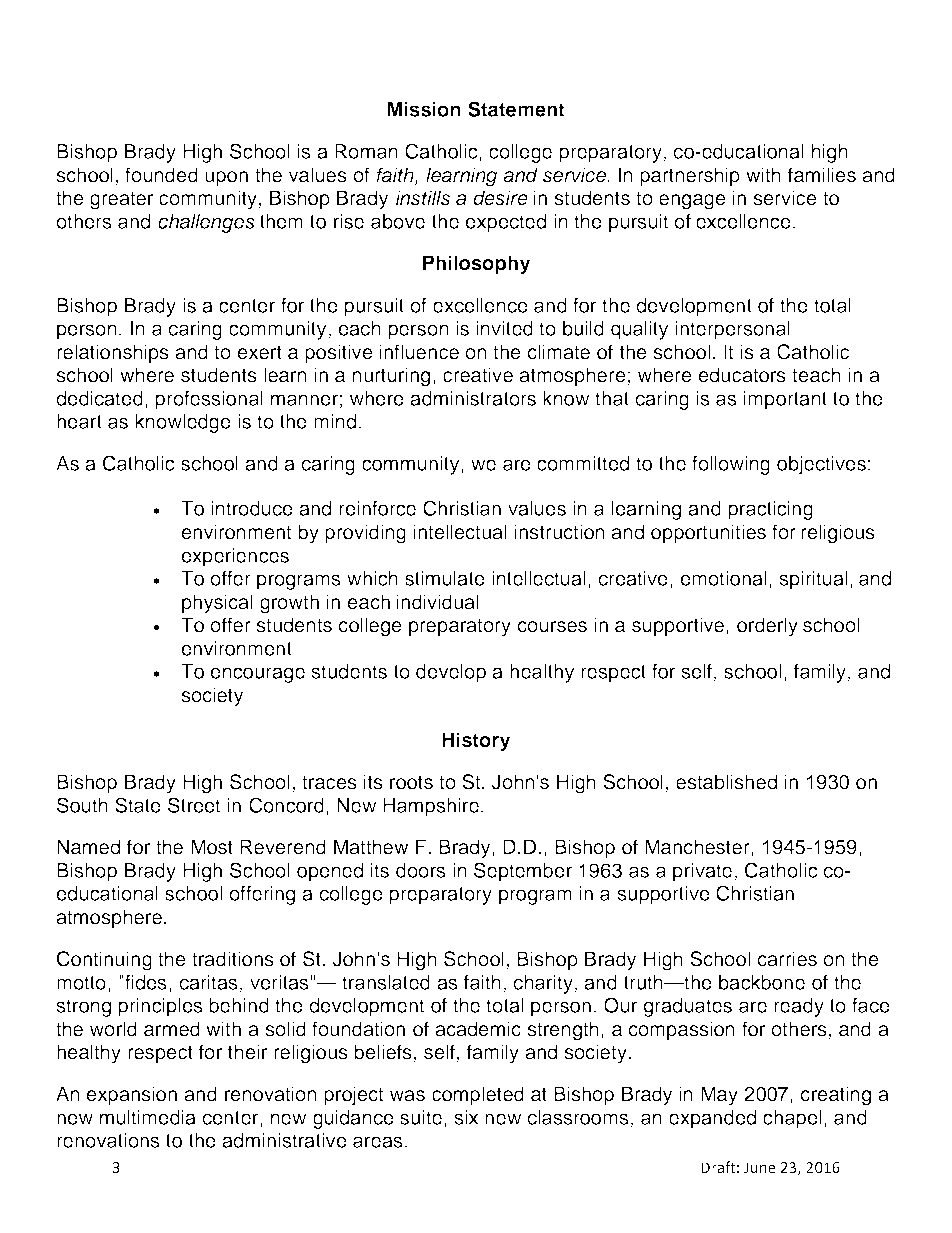  Describe the element at coordinates (466, 1117) in the screenshot. I see `six` at that location.
